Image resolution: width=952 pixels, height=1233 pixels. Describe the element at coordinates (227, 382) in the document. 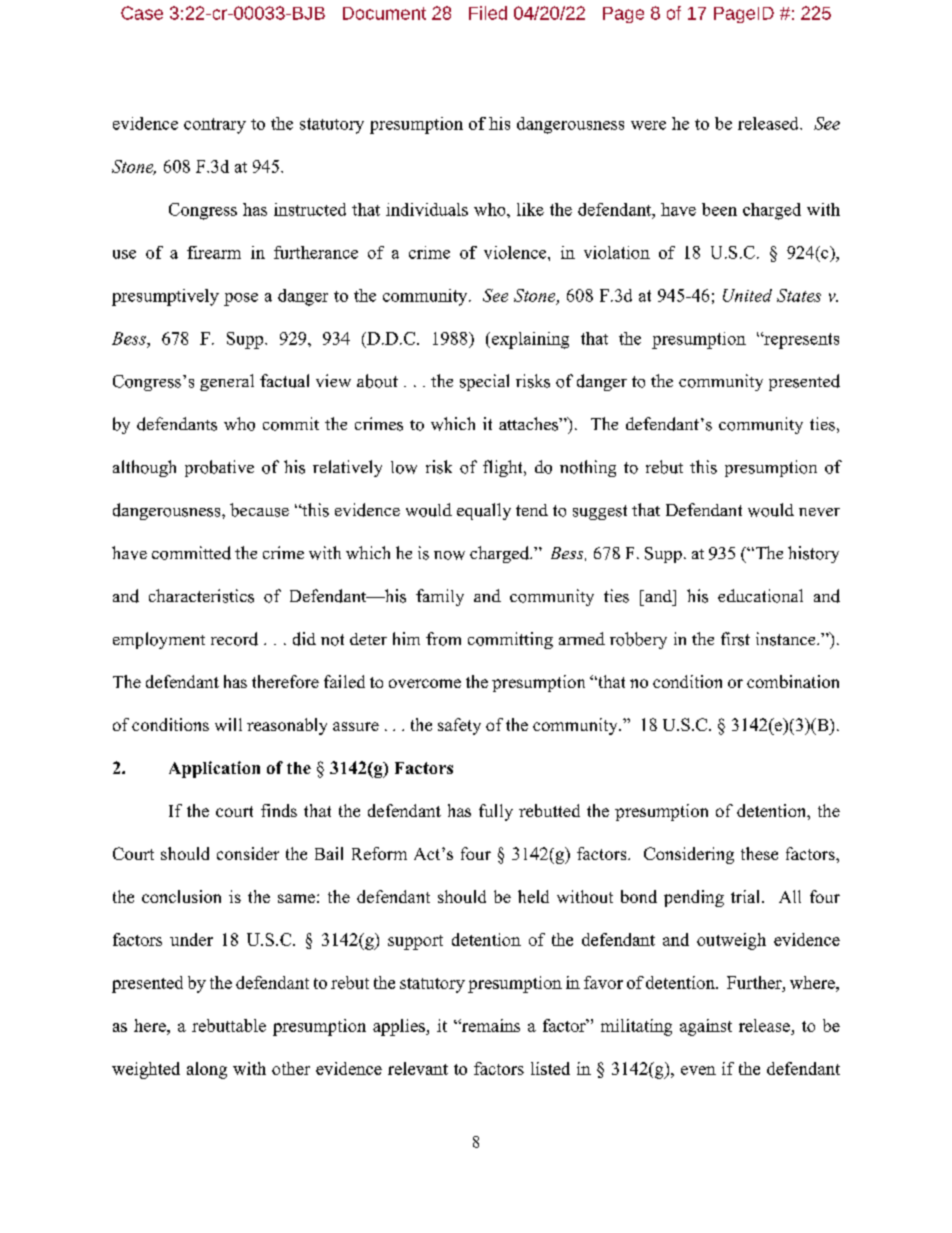

I see `general` at that location.
